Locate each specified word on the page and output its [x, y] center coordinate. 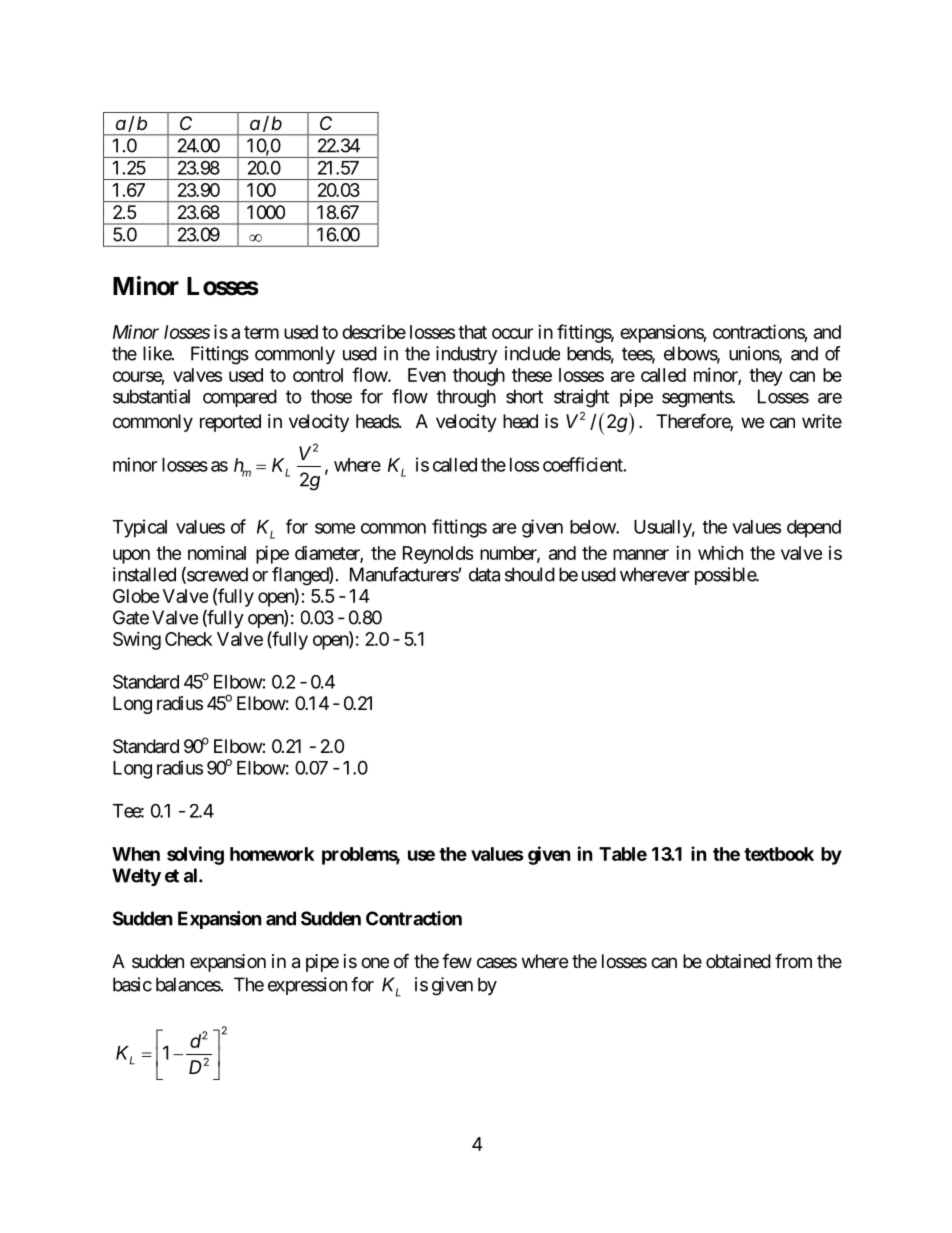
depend [814, 529]
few [457, 960]
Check [188, 639]
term [261, 332]
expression [307, 986]
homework [272, 854]
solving [195, 855]
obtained [738, 961]
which [720, 552]
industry [466, 355]
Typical [140, 528]
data [484, 574]
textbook [779, 854]
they [765, 377]
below [593, 527]
